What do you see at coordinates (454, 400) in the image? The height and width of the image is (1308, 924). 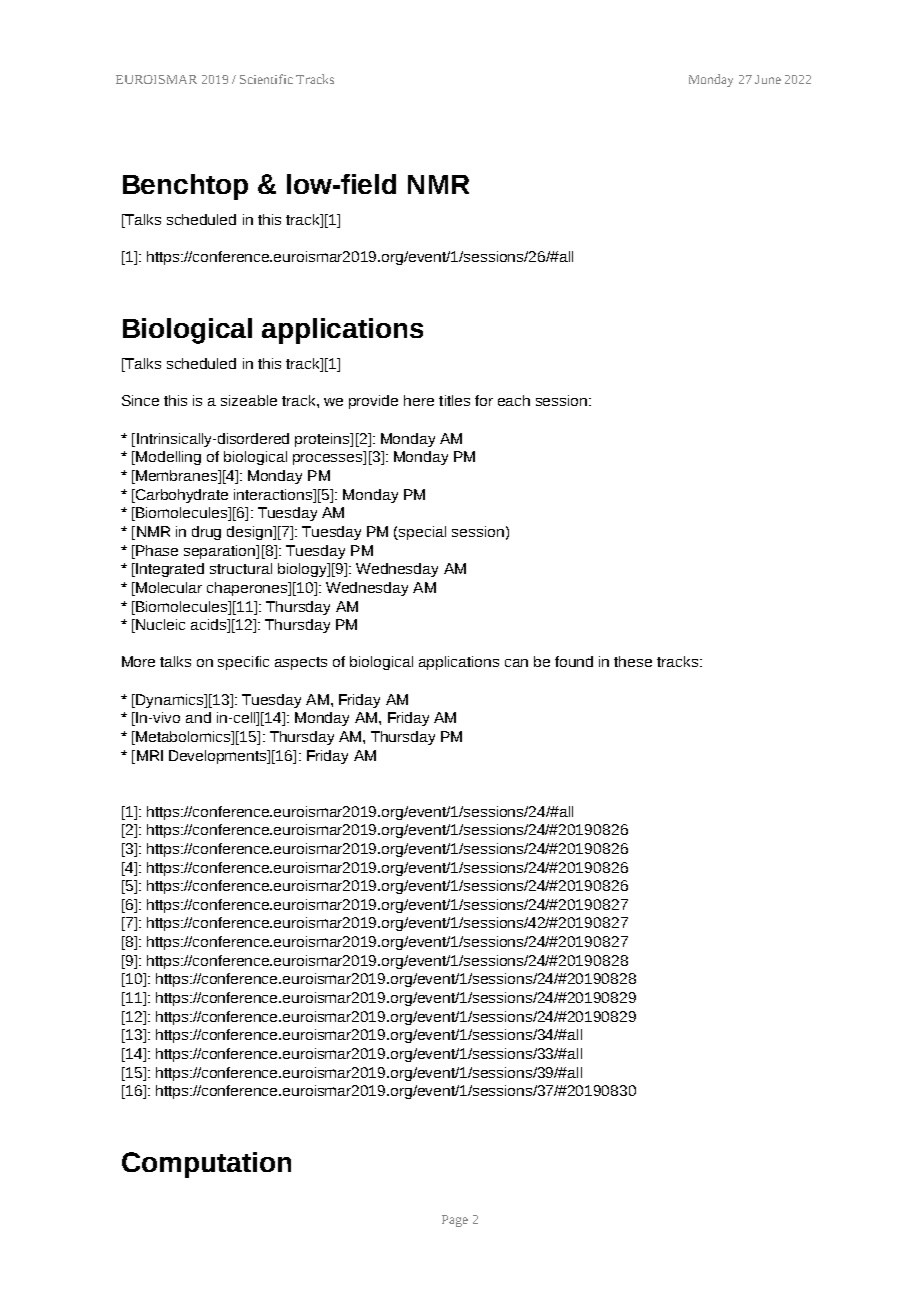 I see `titles` at bounding box center [454, 400].
